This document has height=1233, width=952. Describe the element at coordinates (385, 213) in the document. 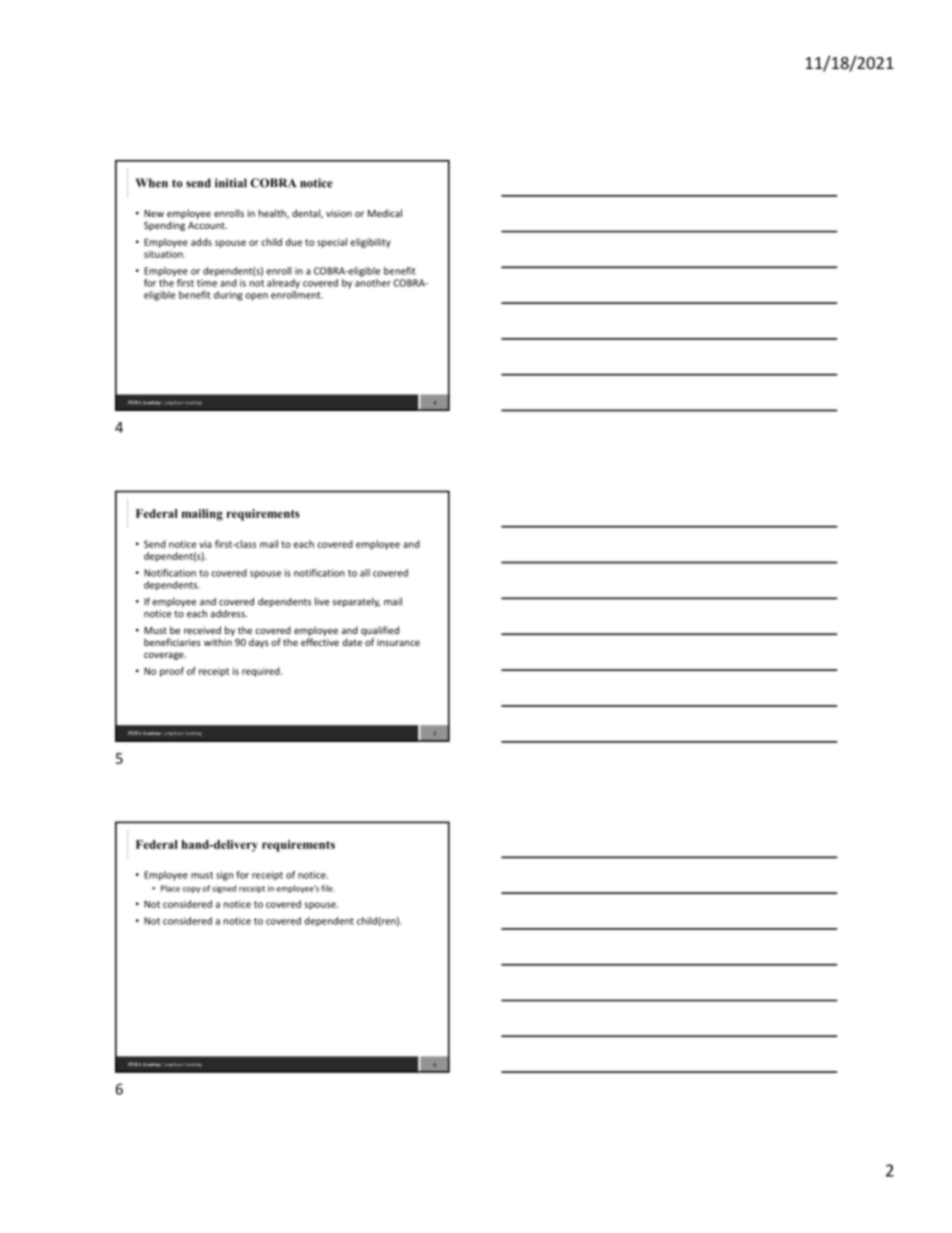

I see `Medical` at that location.
